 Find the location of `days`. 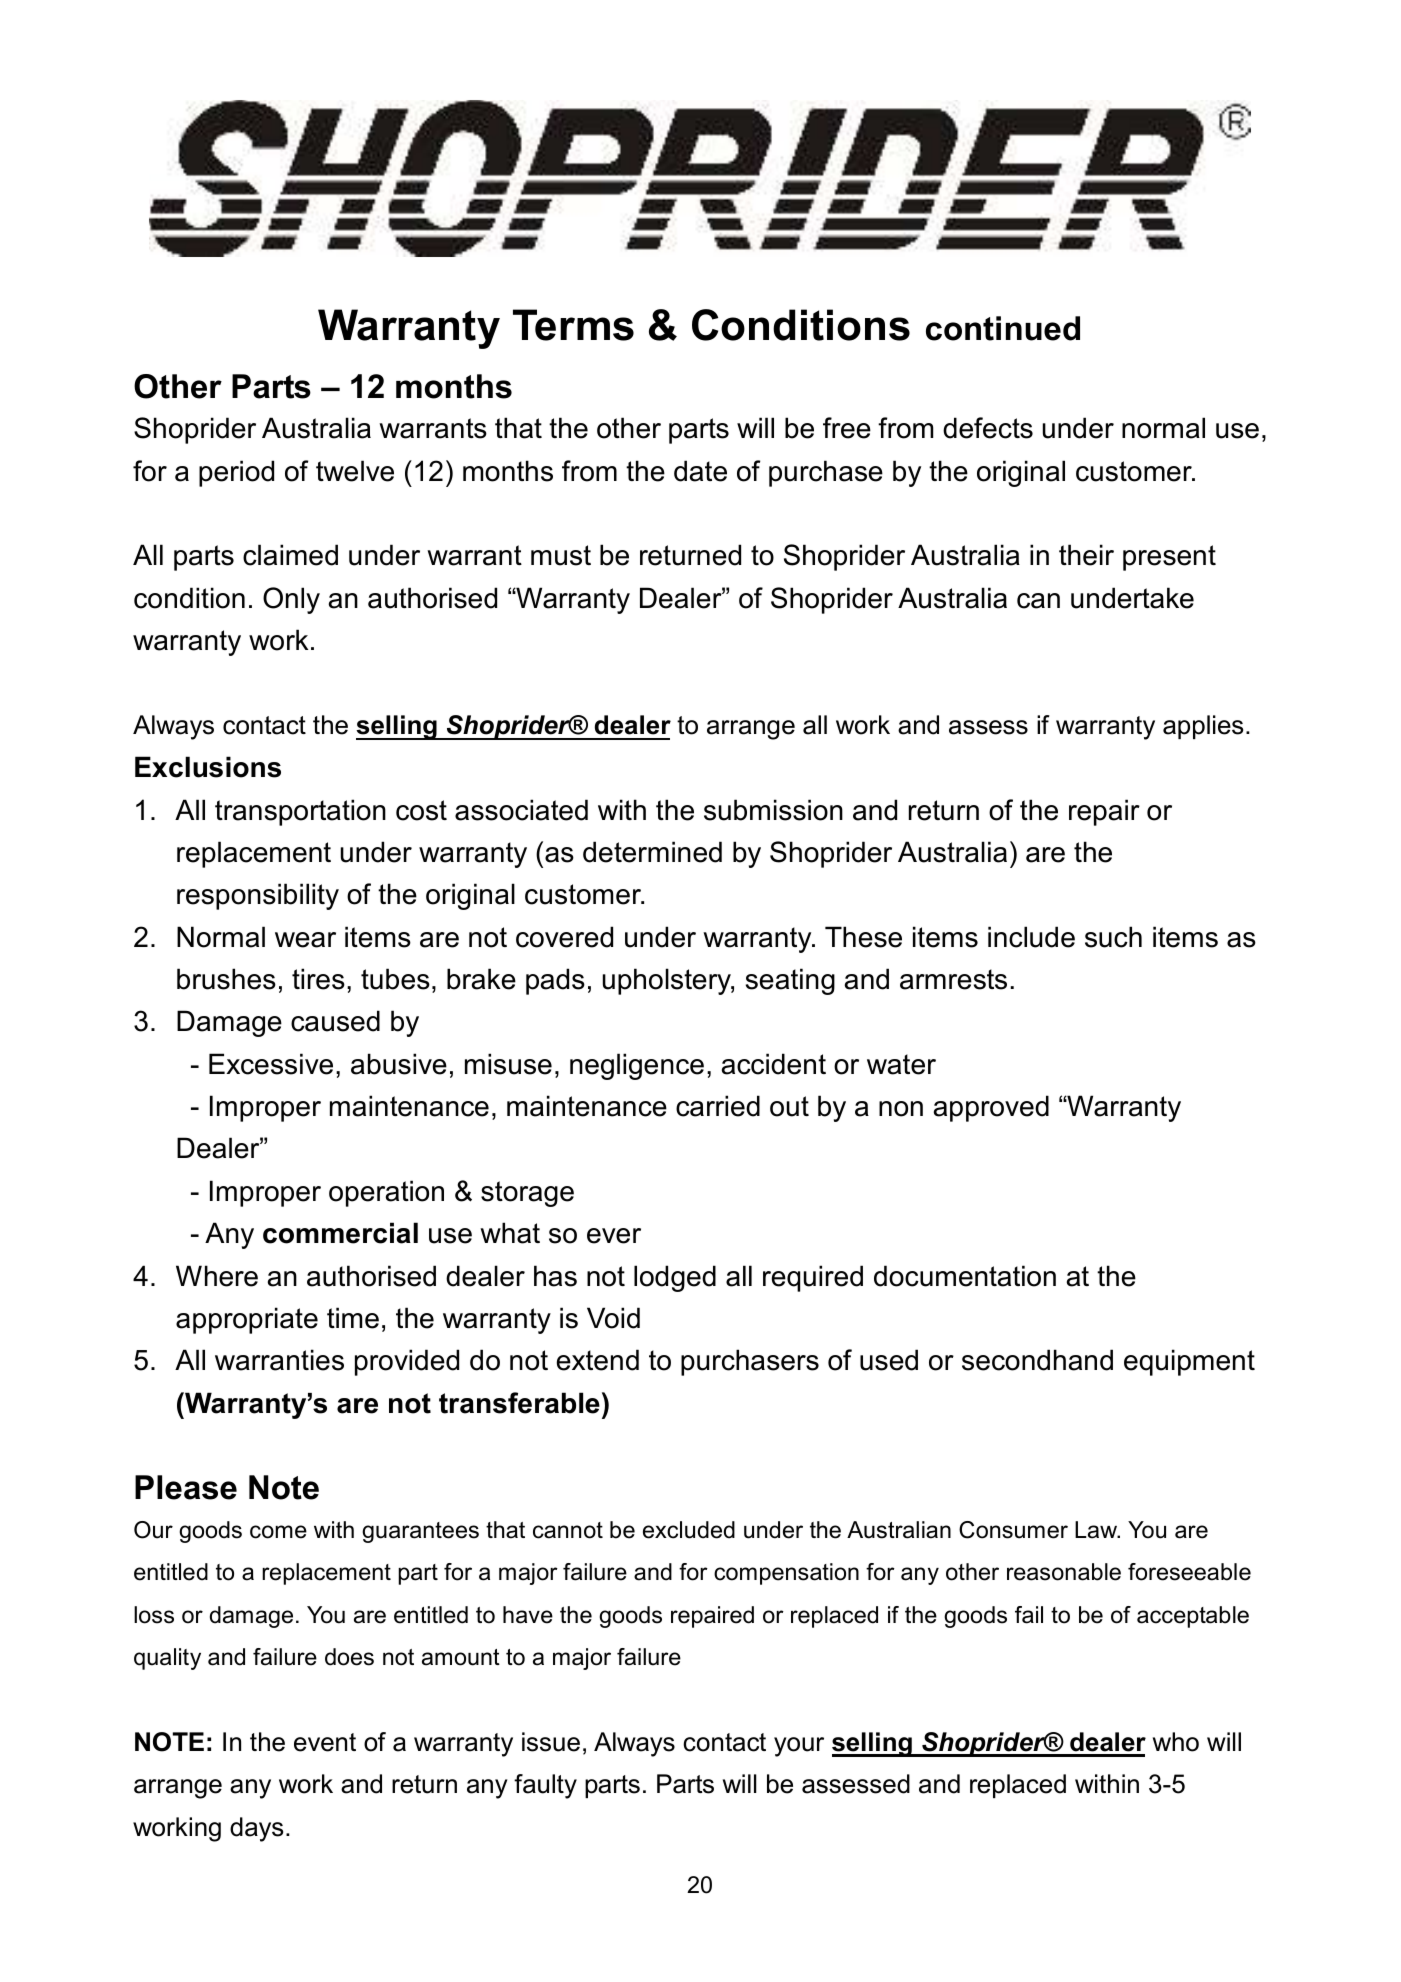

days is located at coordinates (256, 1829).
